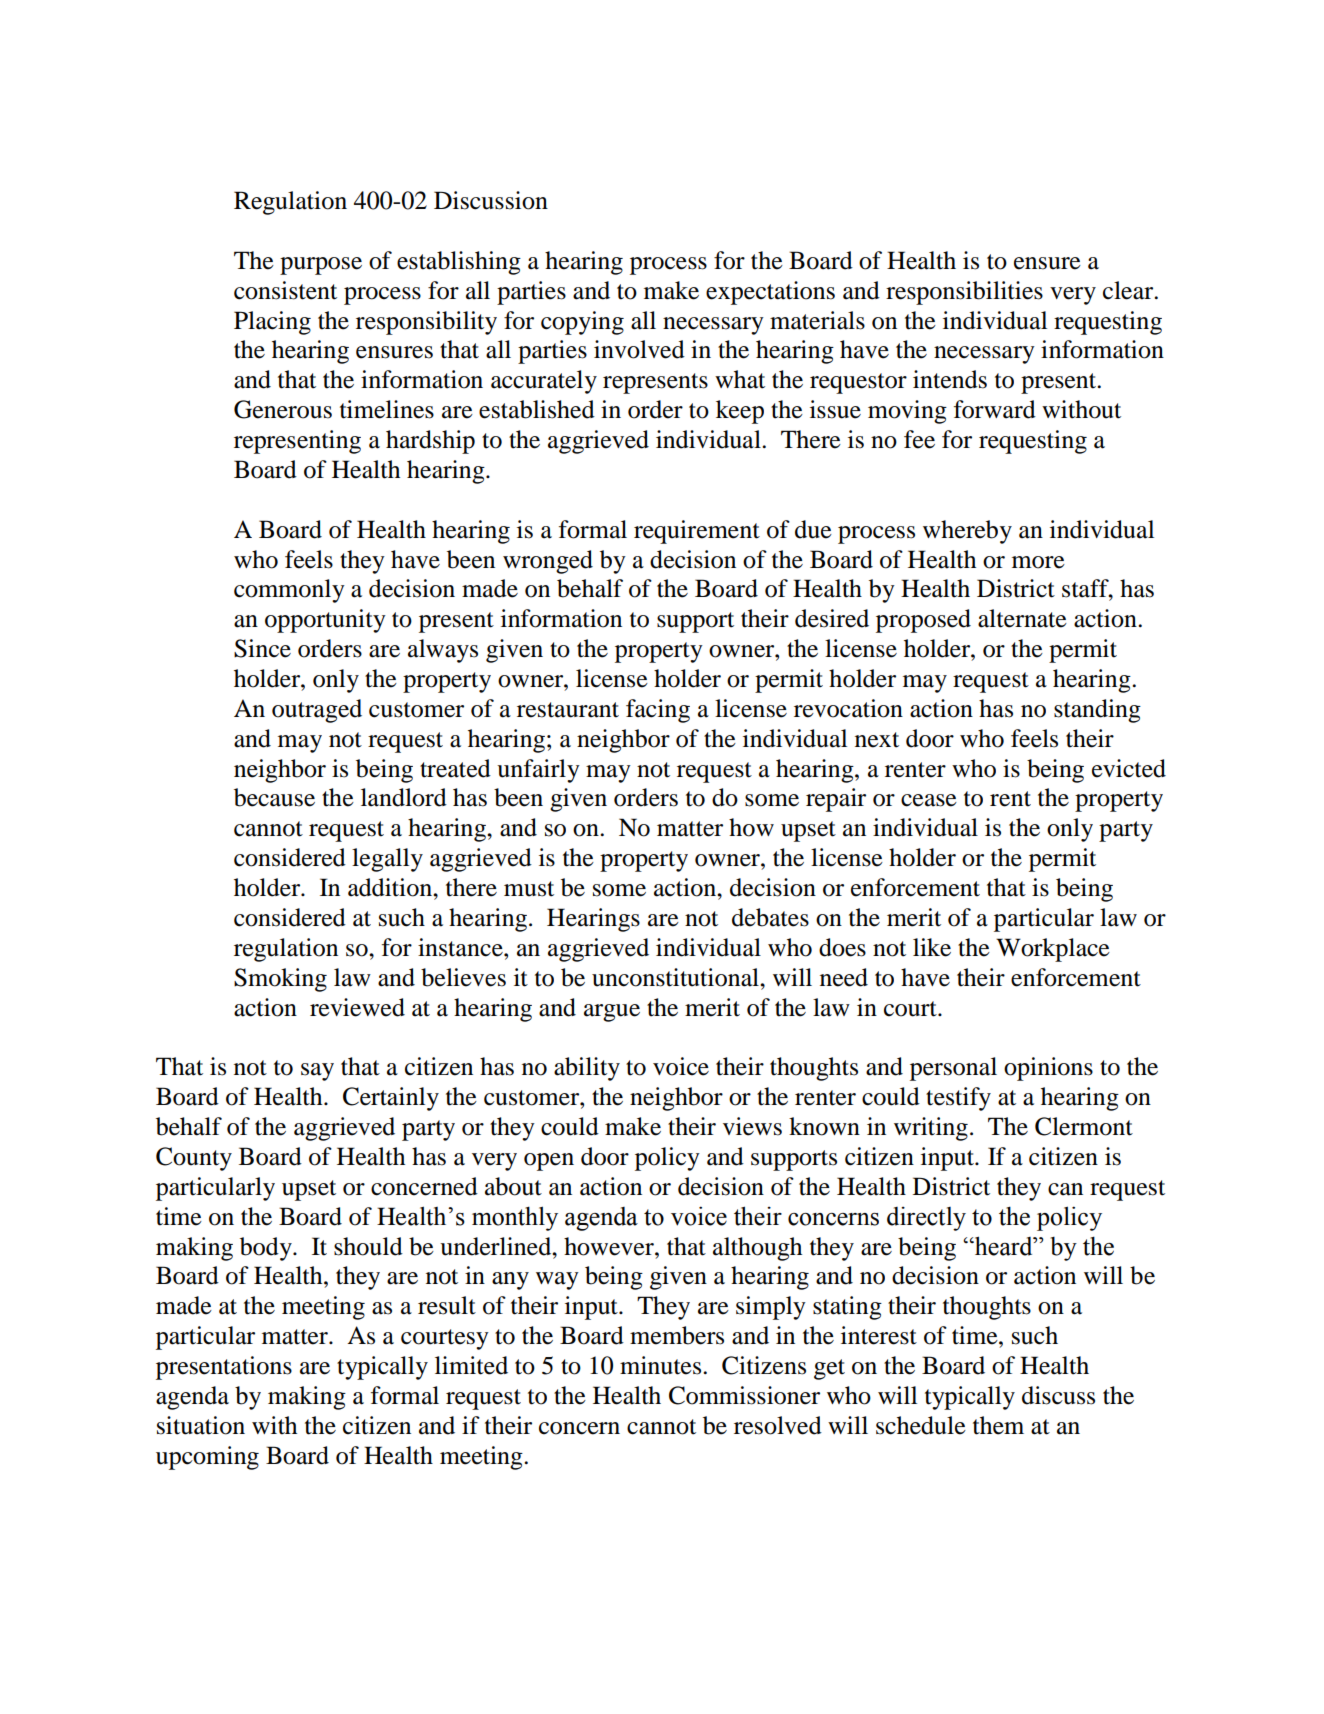  Describe the element at coordinates (929, 800) in the image. I see `cease` at that location.
